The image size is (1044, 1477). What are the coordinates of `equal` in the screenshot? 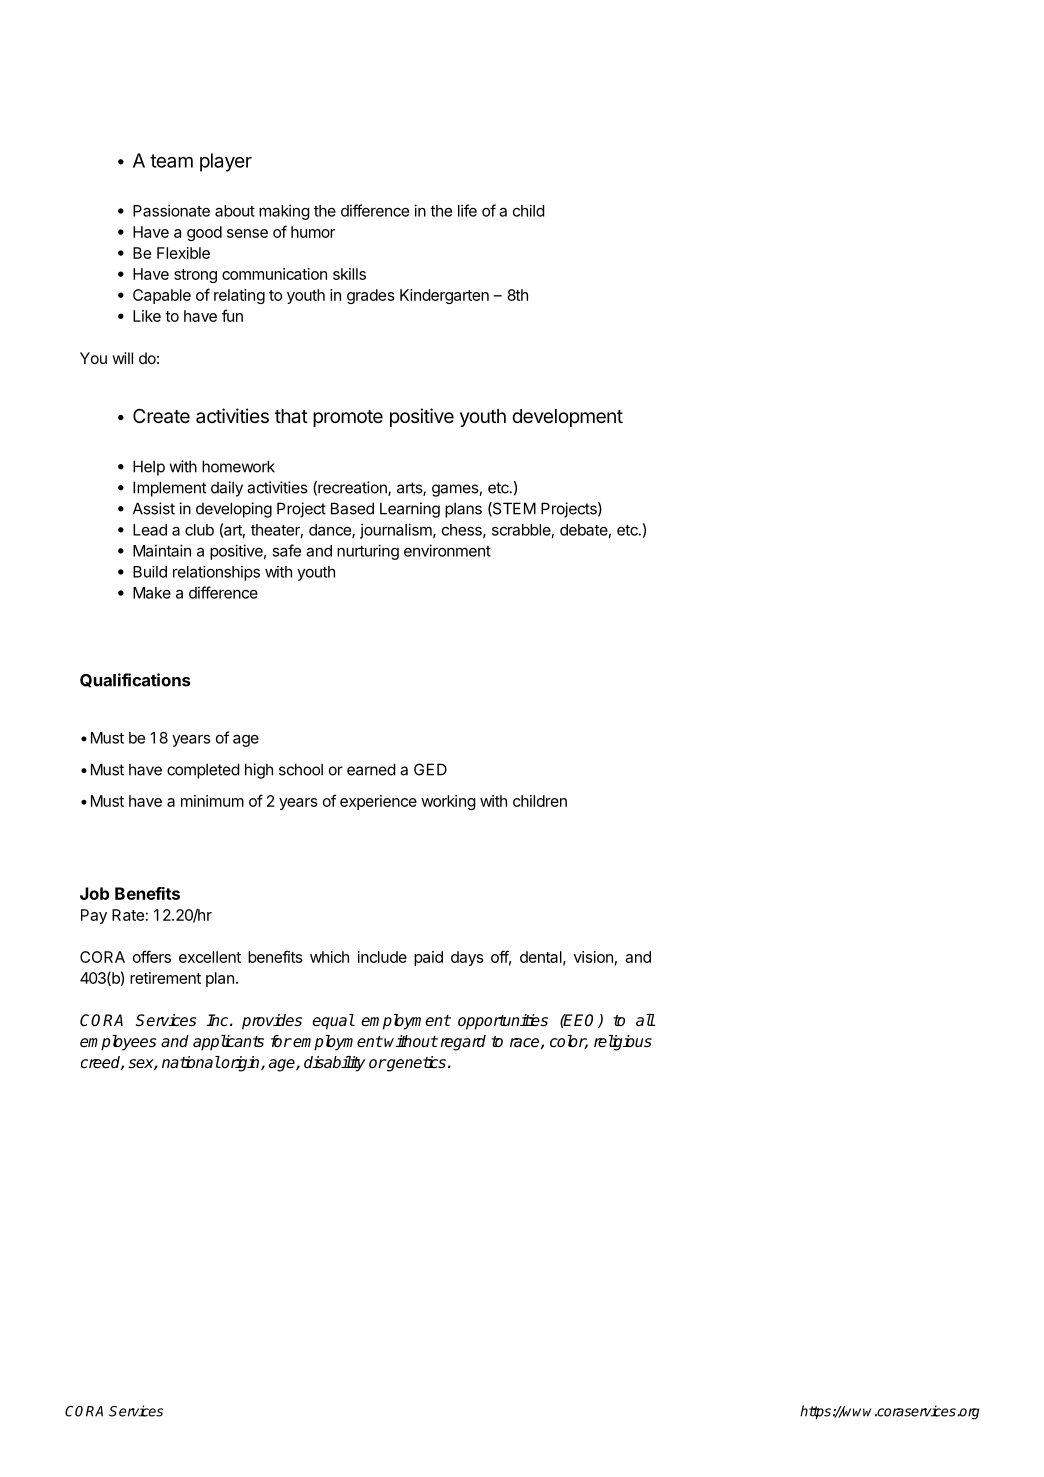 It's located at (333, 1022).
